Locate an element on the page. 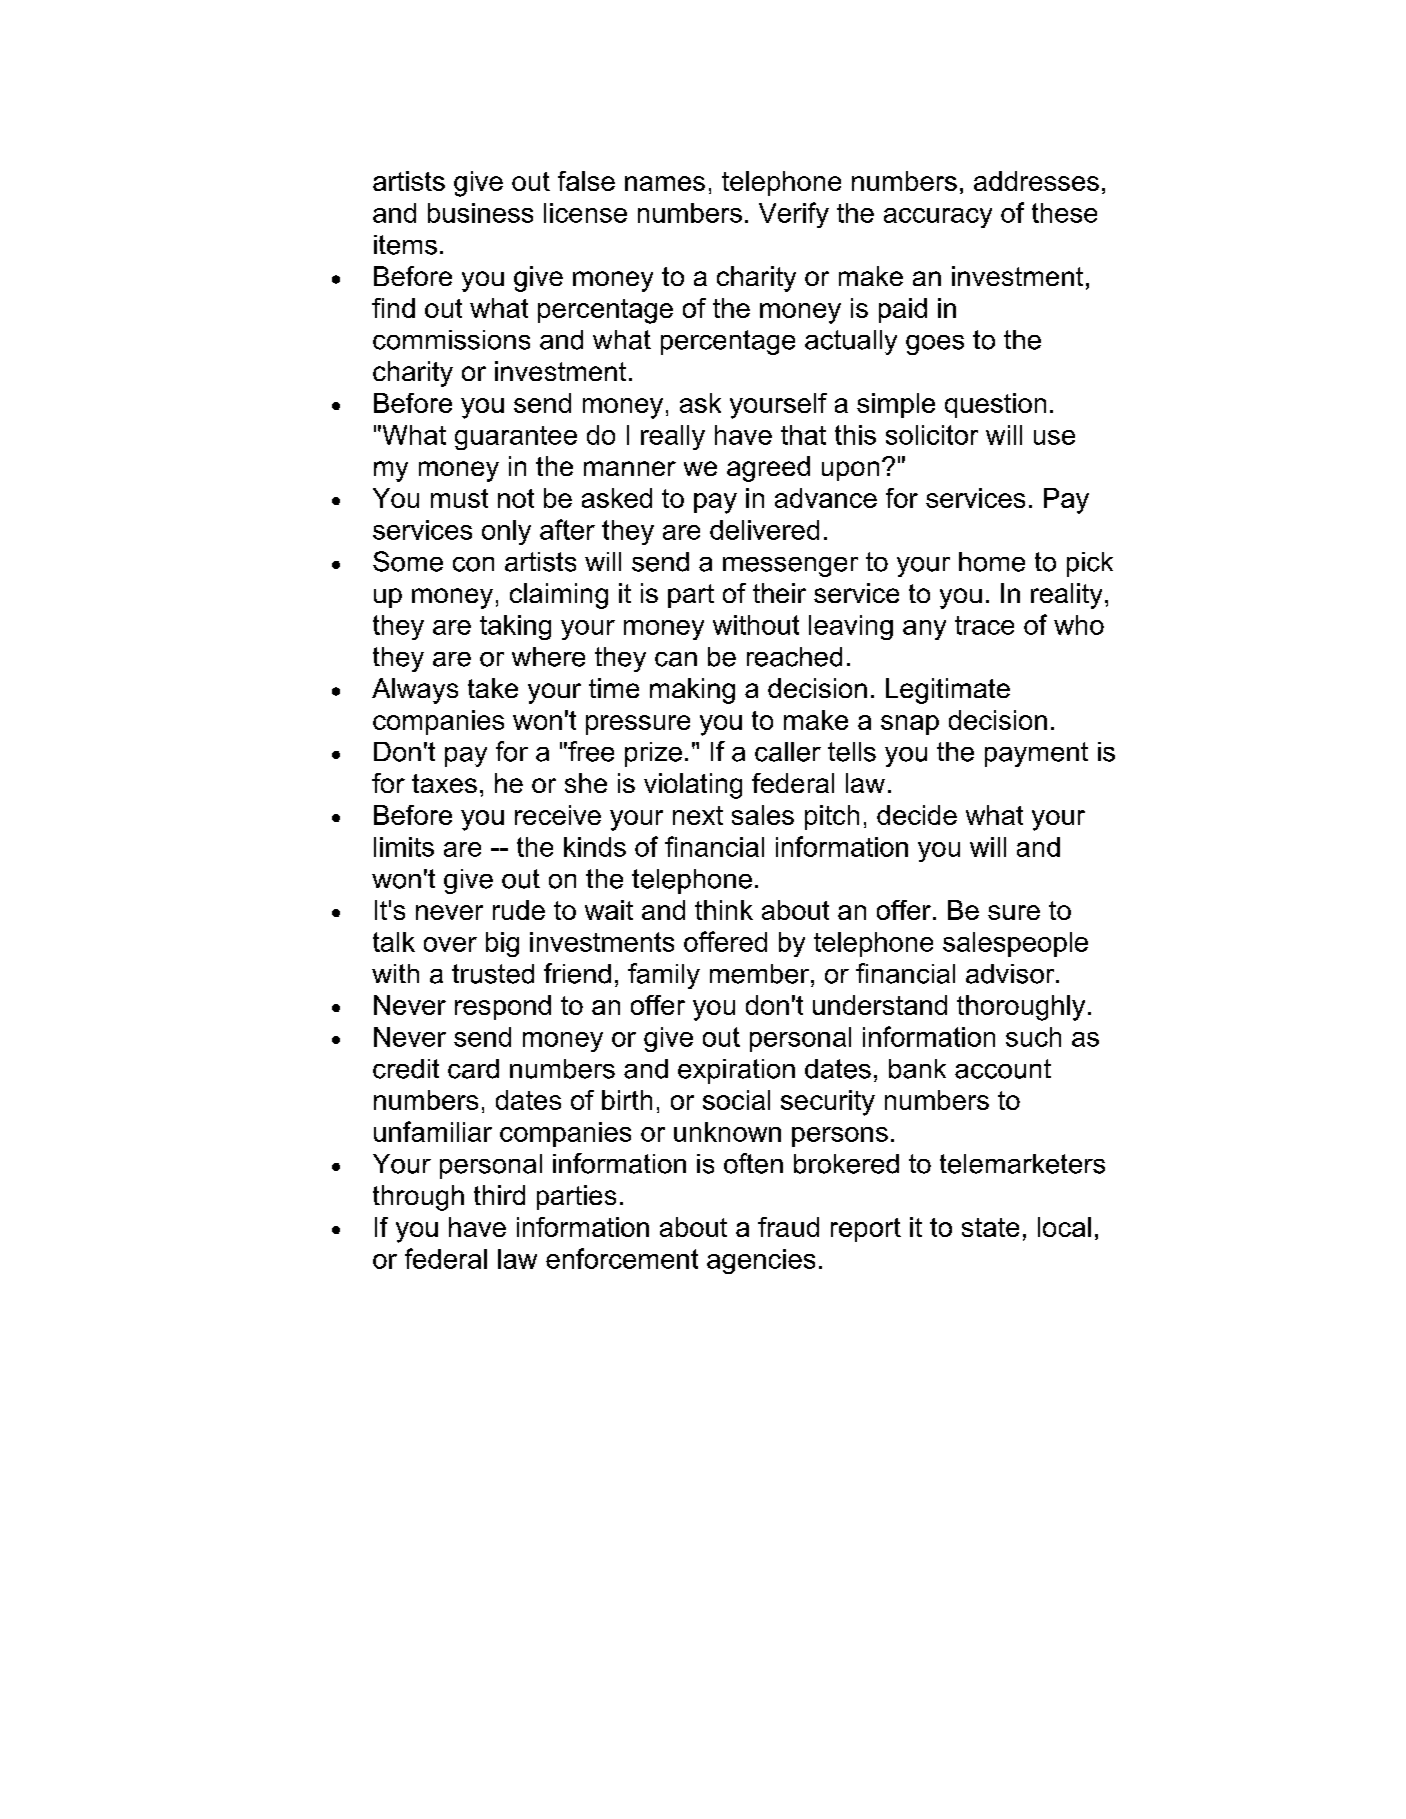  business is located at coordinates (480, 213).
